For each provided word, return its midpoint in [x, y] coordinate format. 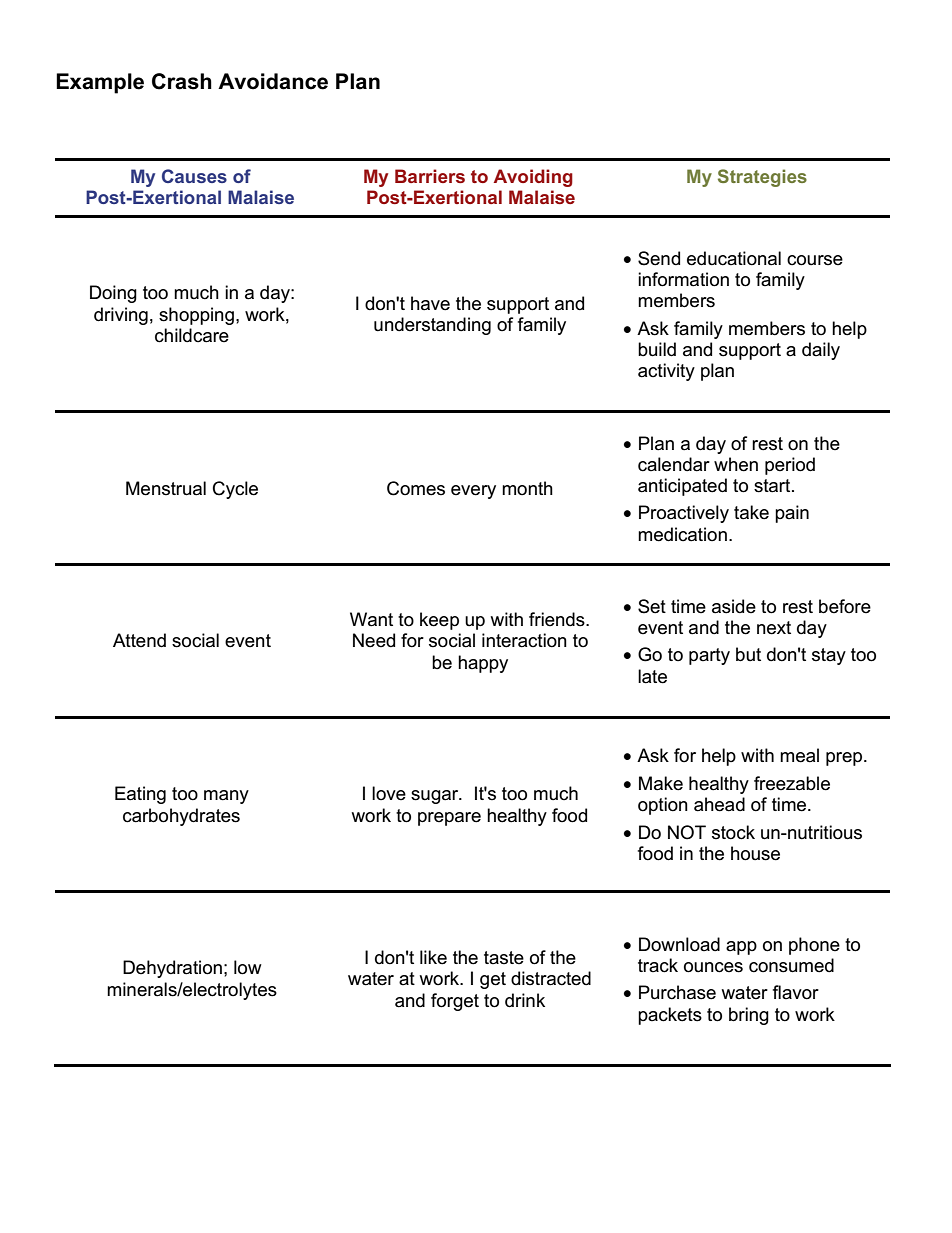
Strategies [762, 178]
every [473, 492]
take [751, 512]
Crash [182, 81]
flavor [796, 992]
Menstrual [166, 488]
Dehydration [172, 969]
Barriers [430, 176]
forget [455, 1002]
